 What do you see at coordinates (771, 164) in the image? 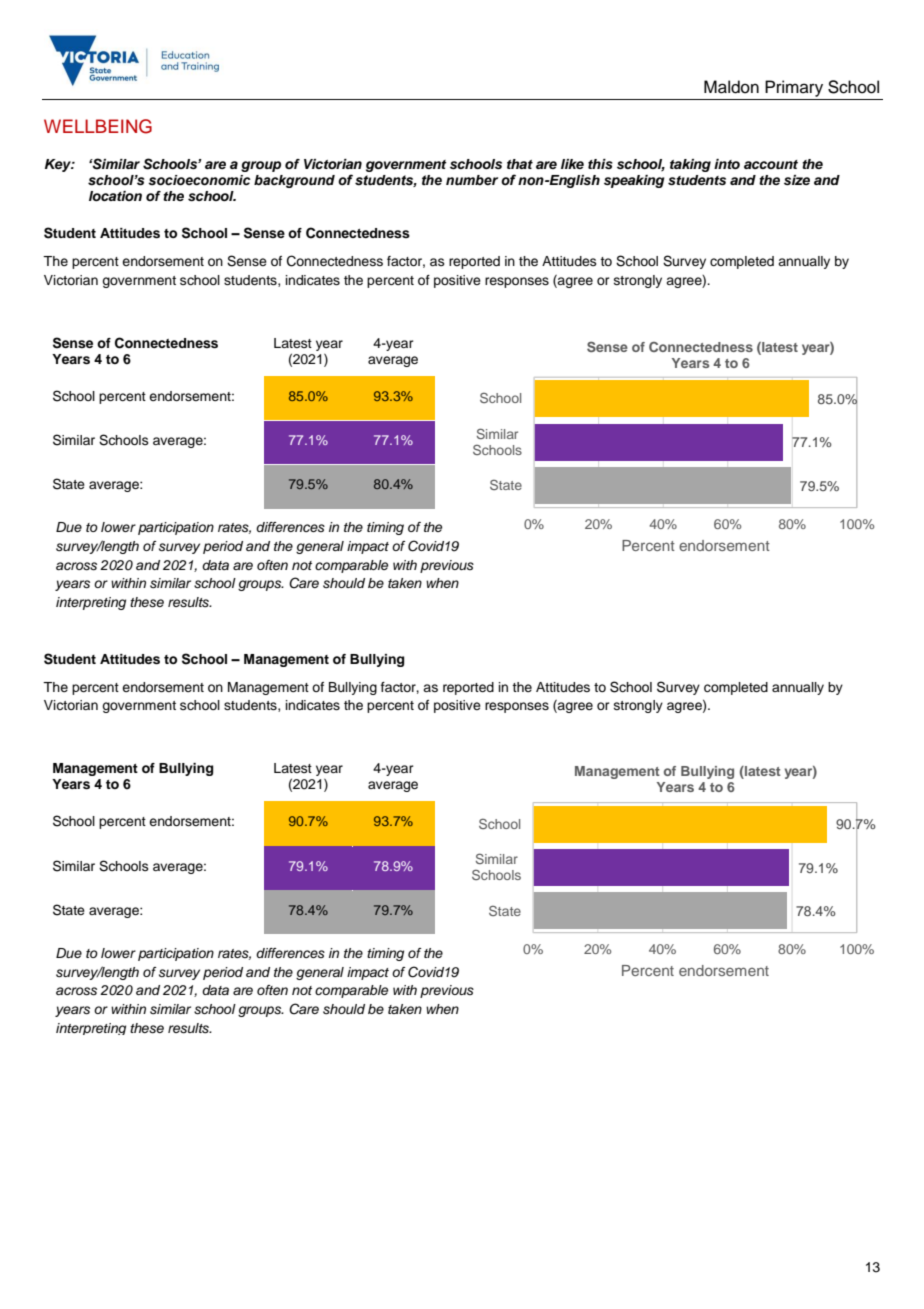
I see `account` at bounding box center [771, 164].
